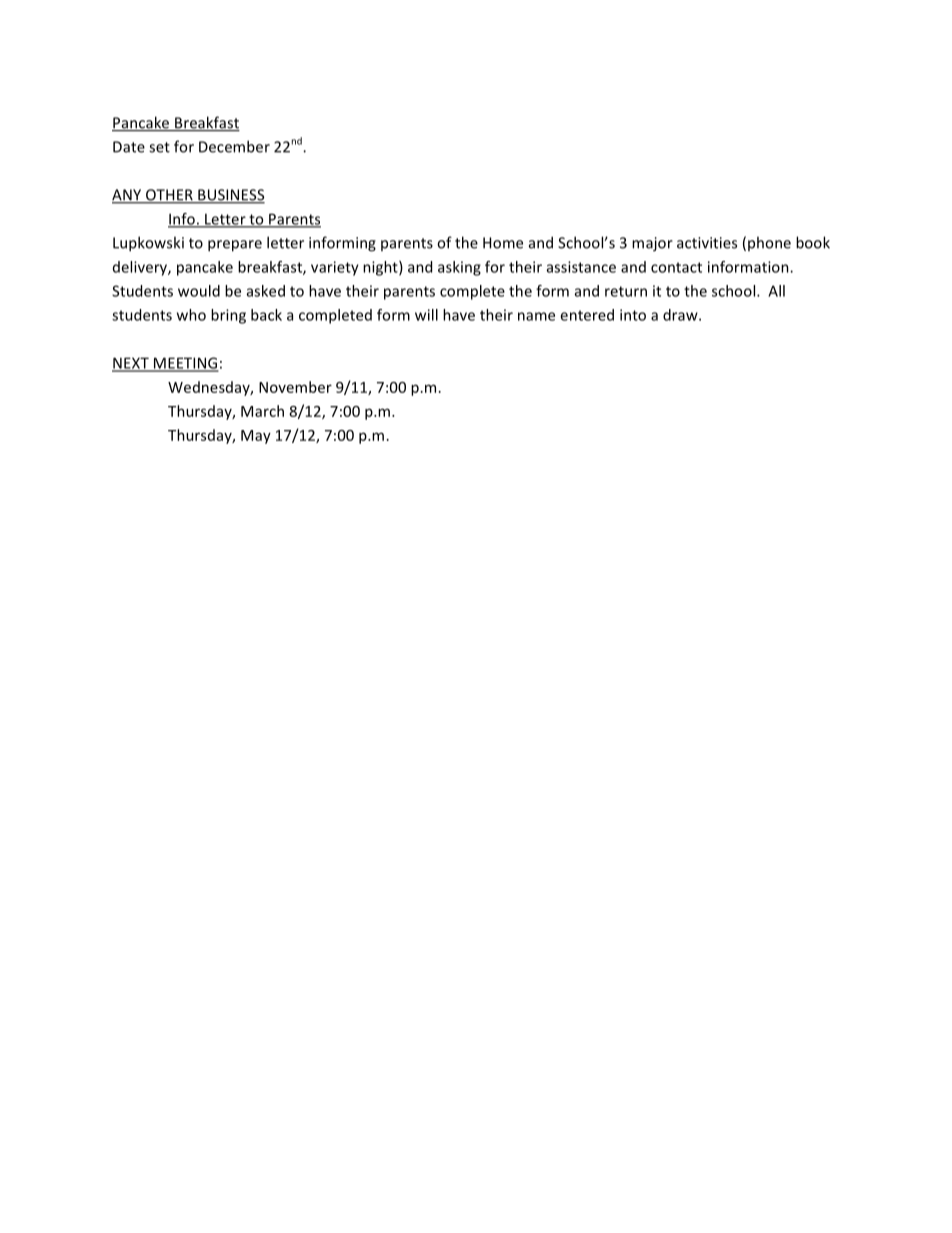 The height and width of the screenshot is (1233, 952). What do you see at coordinates (295, 387) in the screenshot?
I see `November` at bounding box center [295, 387].
